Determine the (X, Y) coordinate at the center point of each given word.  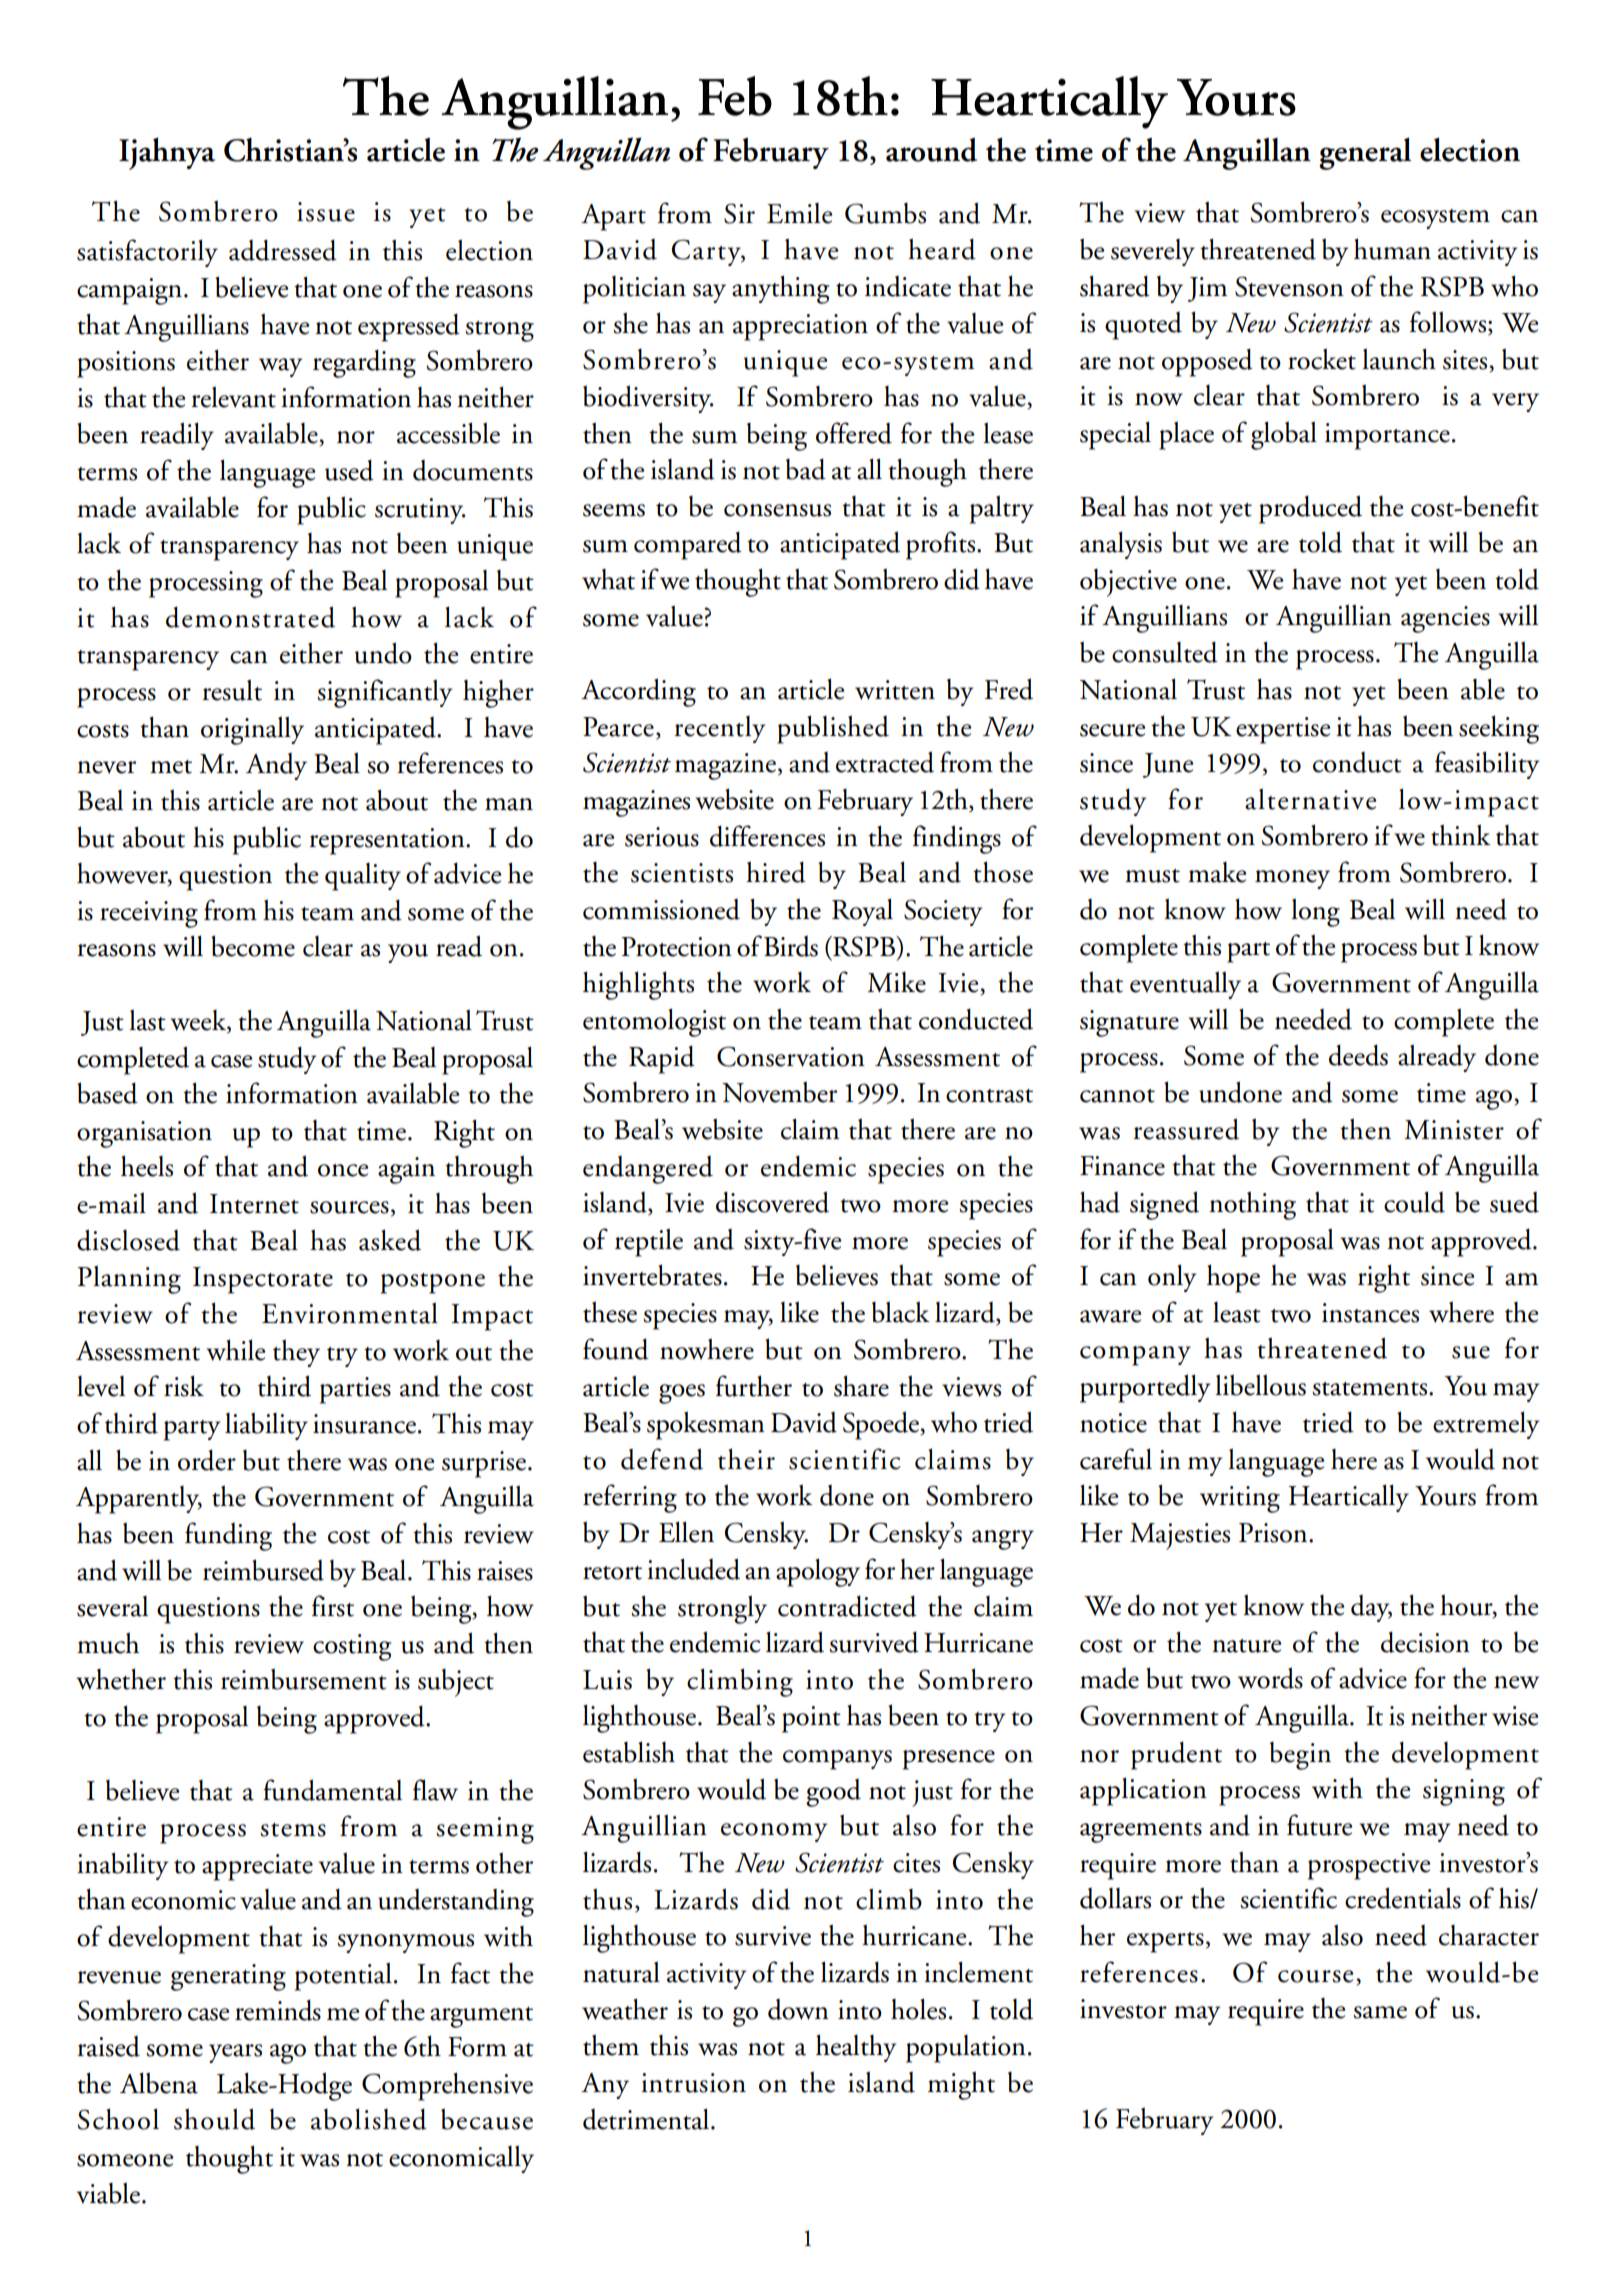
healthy (856, 2048)
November (779, 1092)
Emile (799, 213)
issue (326, 212)
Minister (1454, 1130)
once (343, 1170)
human (1392, 249)
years (235, 2053)
